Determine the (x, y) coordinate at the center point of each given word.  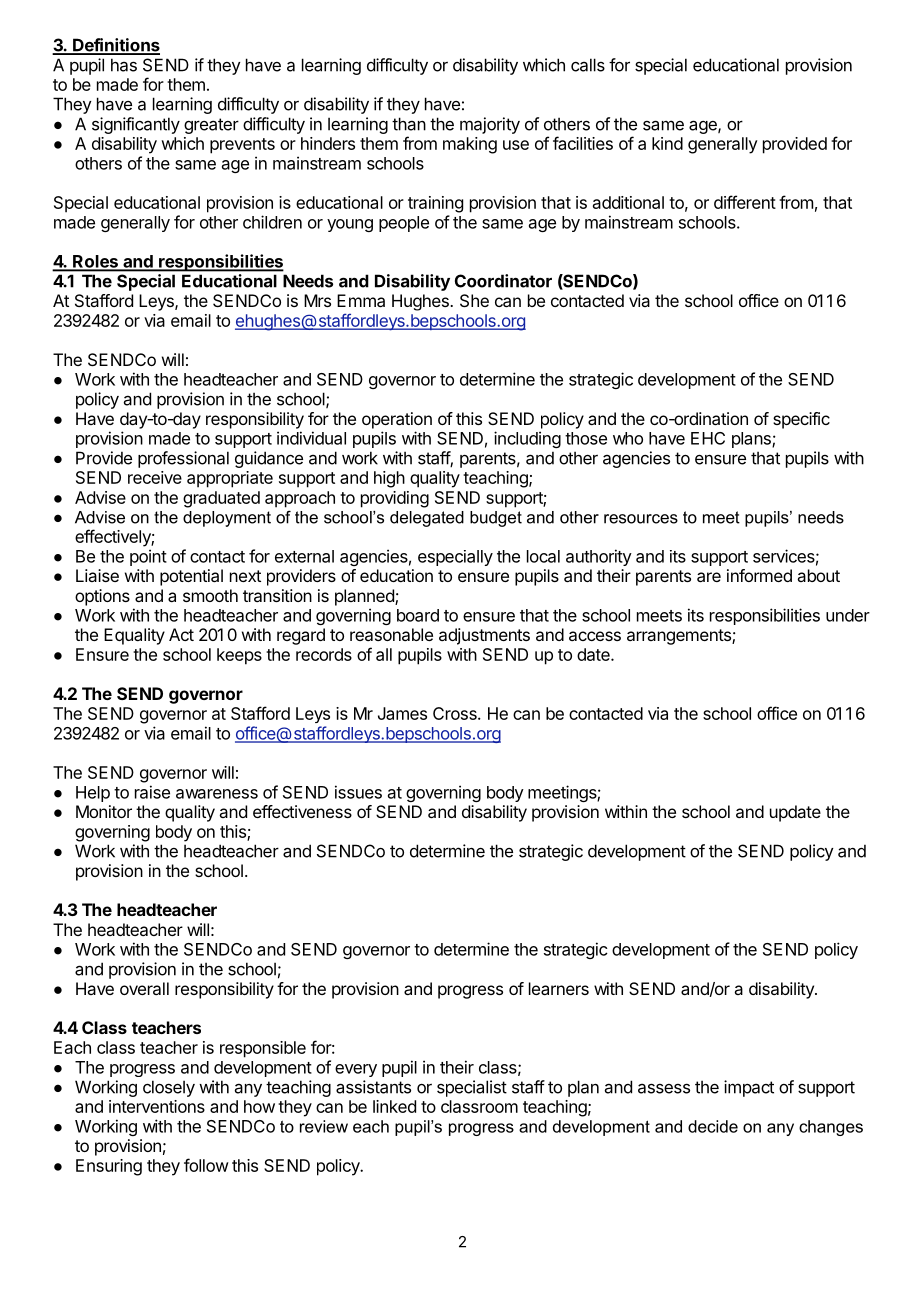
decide (713, 1126)
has (124, 65)
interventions (157, 1106)
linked (394, 1106)
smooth (210, 595)
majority (490, 125)
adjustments (484, 636)
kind (667, 143)
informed (759, 575)
